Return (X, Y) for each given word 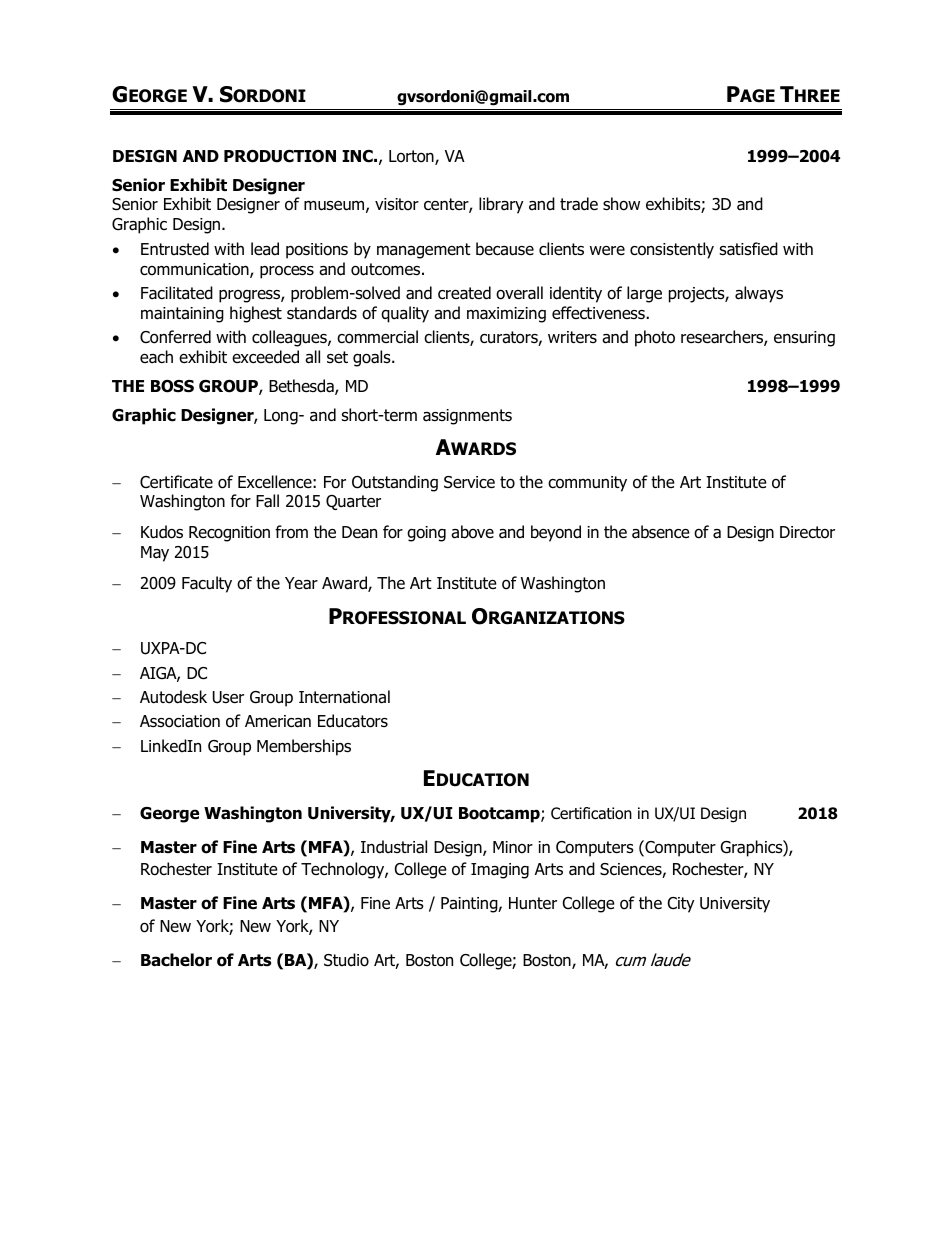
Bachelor (176, 960)
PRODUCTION (280, 156)
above (472, 532)
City (681, 905)
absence (661, 532)
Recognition (229, 534)
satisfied (748, 249)
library (501, 205)
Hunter (533, 903)
